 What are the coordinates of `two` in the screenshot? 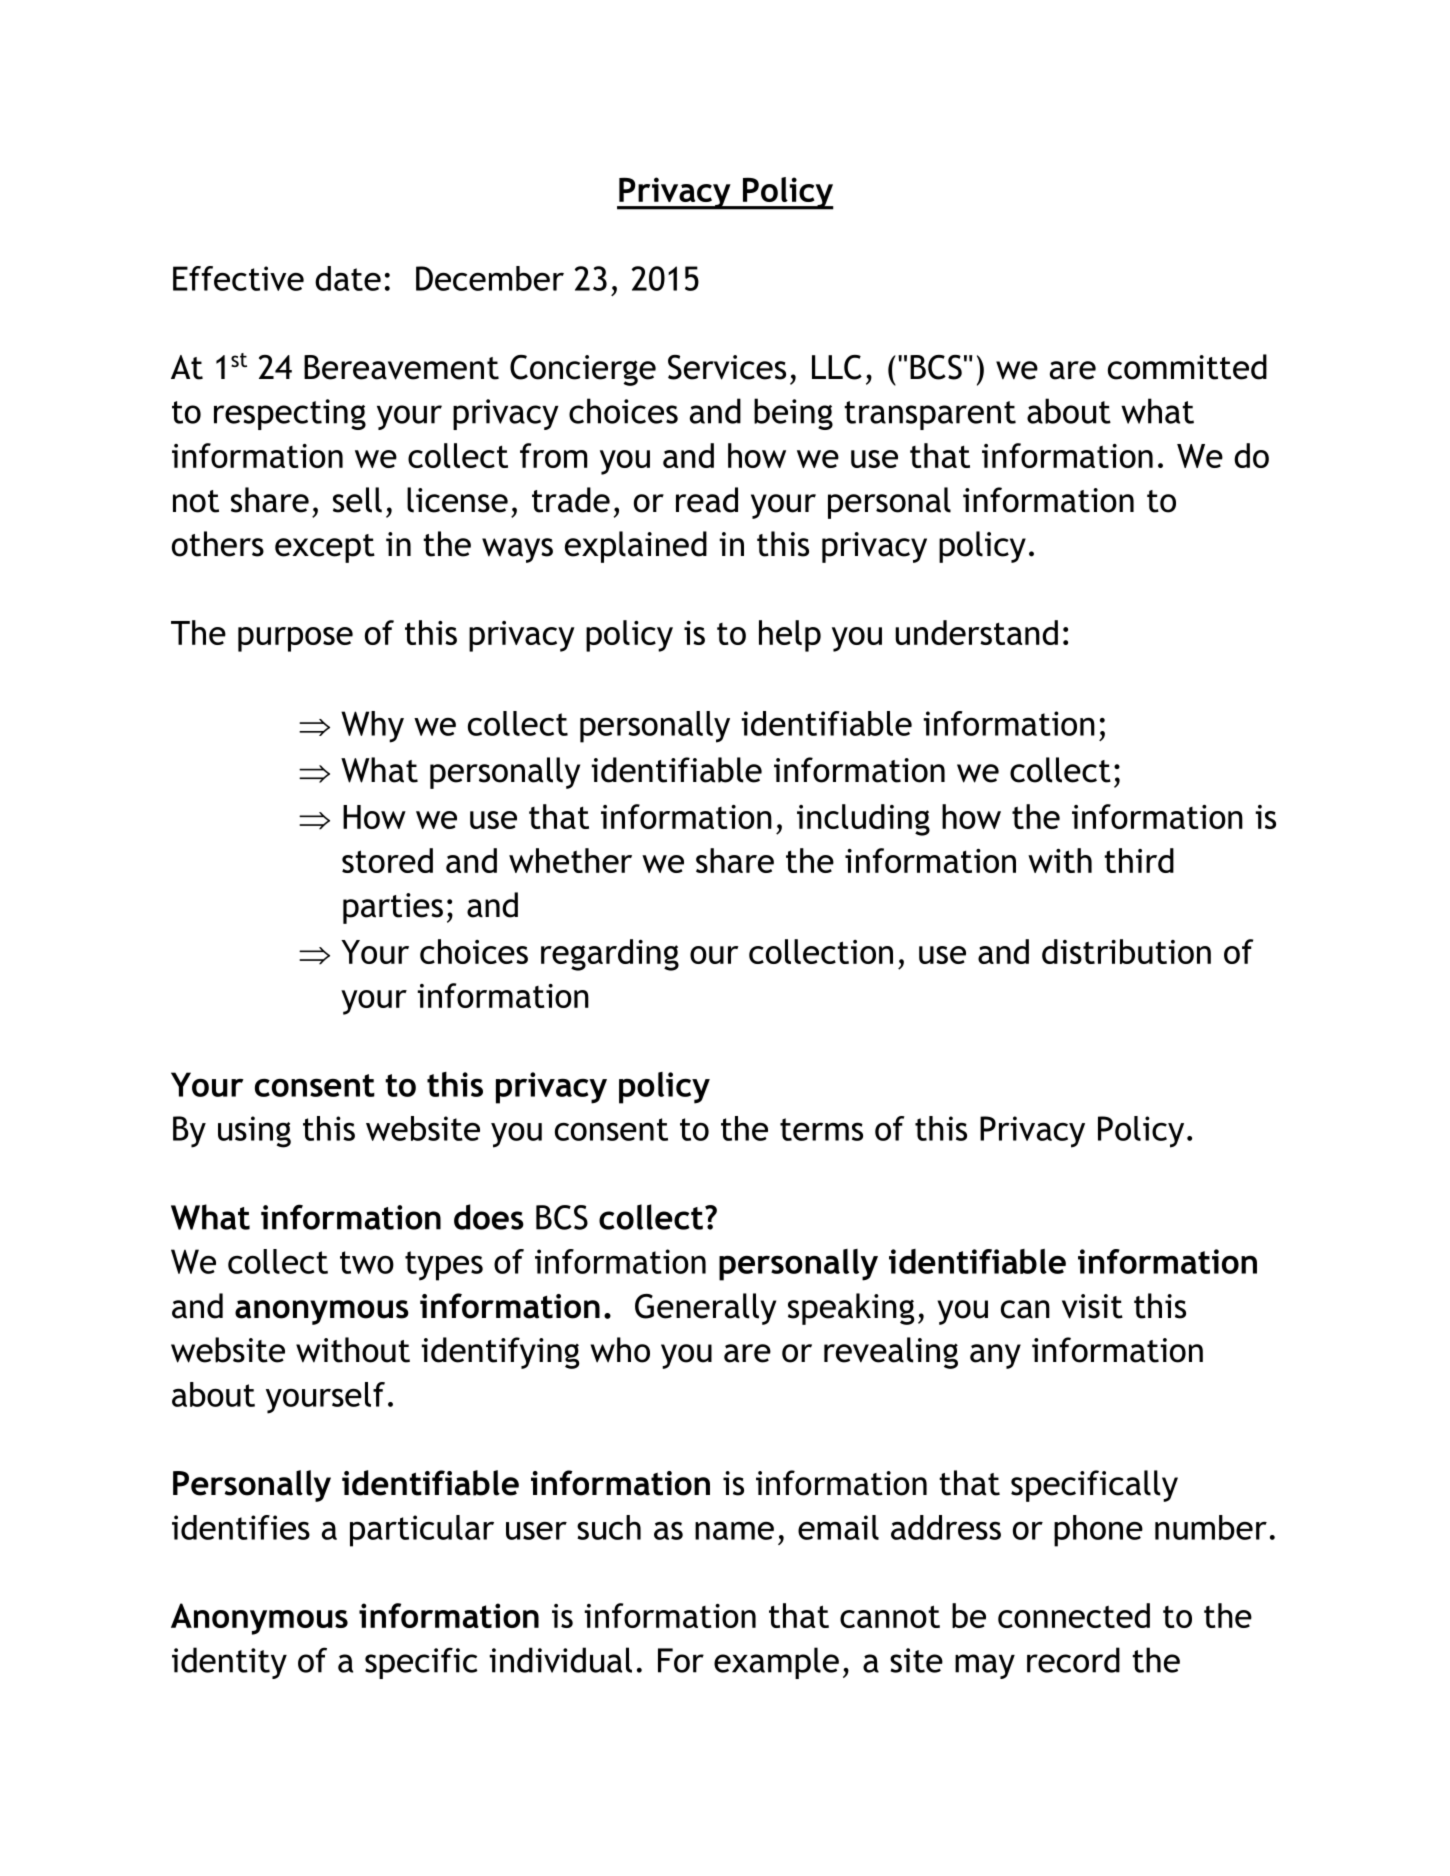 It's located at (367, 1262).
